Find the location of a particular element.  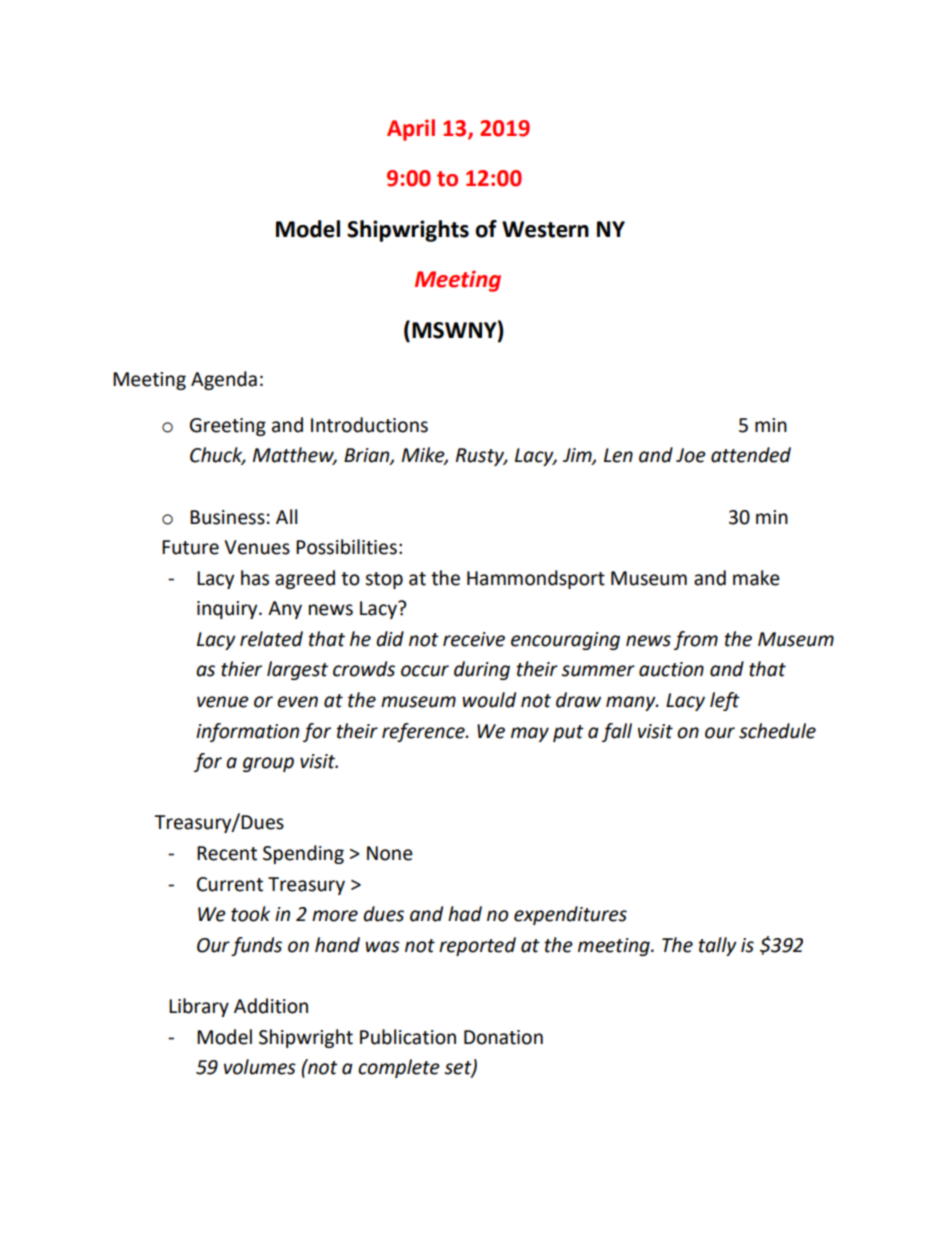

from is located at coordinates (696, 640).
